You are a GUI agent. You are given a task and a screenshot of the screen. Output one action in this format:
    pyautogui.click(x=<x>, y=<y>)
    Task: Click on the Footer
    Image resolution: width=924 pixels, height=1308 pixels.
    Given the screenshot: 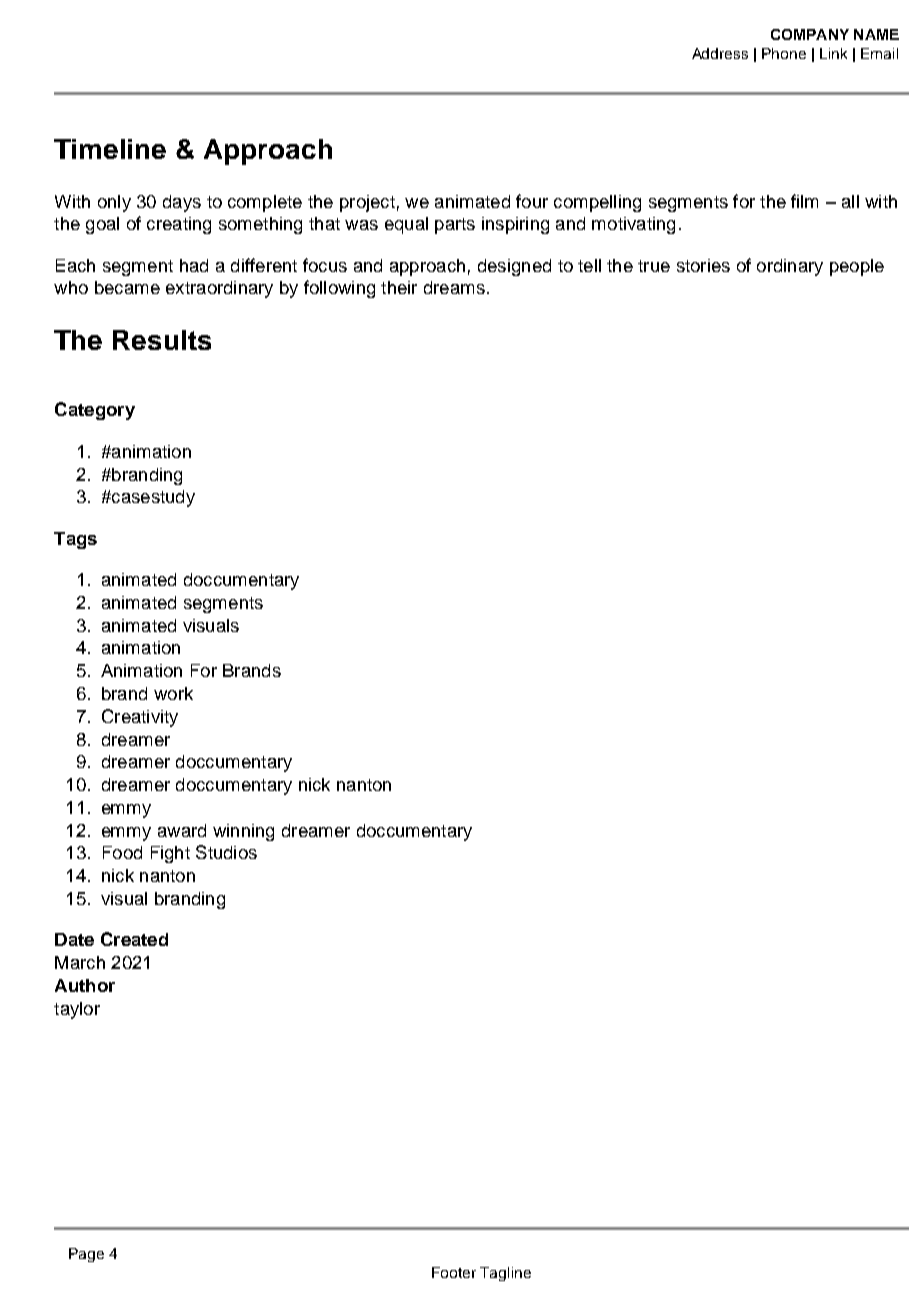 What is the action you would take?
    pyautogui.click(x=454, y=1272)
